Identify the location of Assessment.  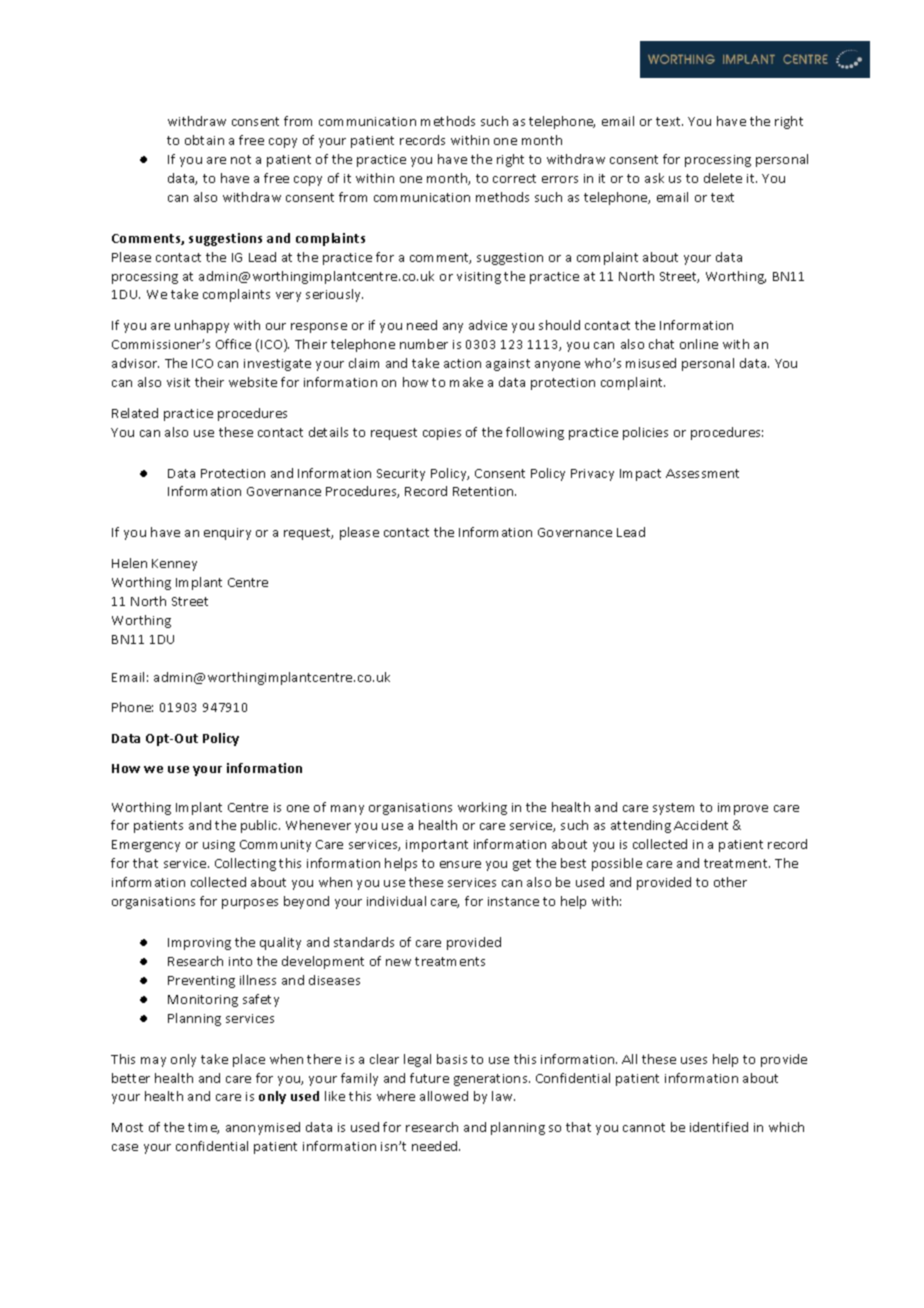
(702, 473).
